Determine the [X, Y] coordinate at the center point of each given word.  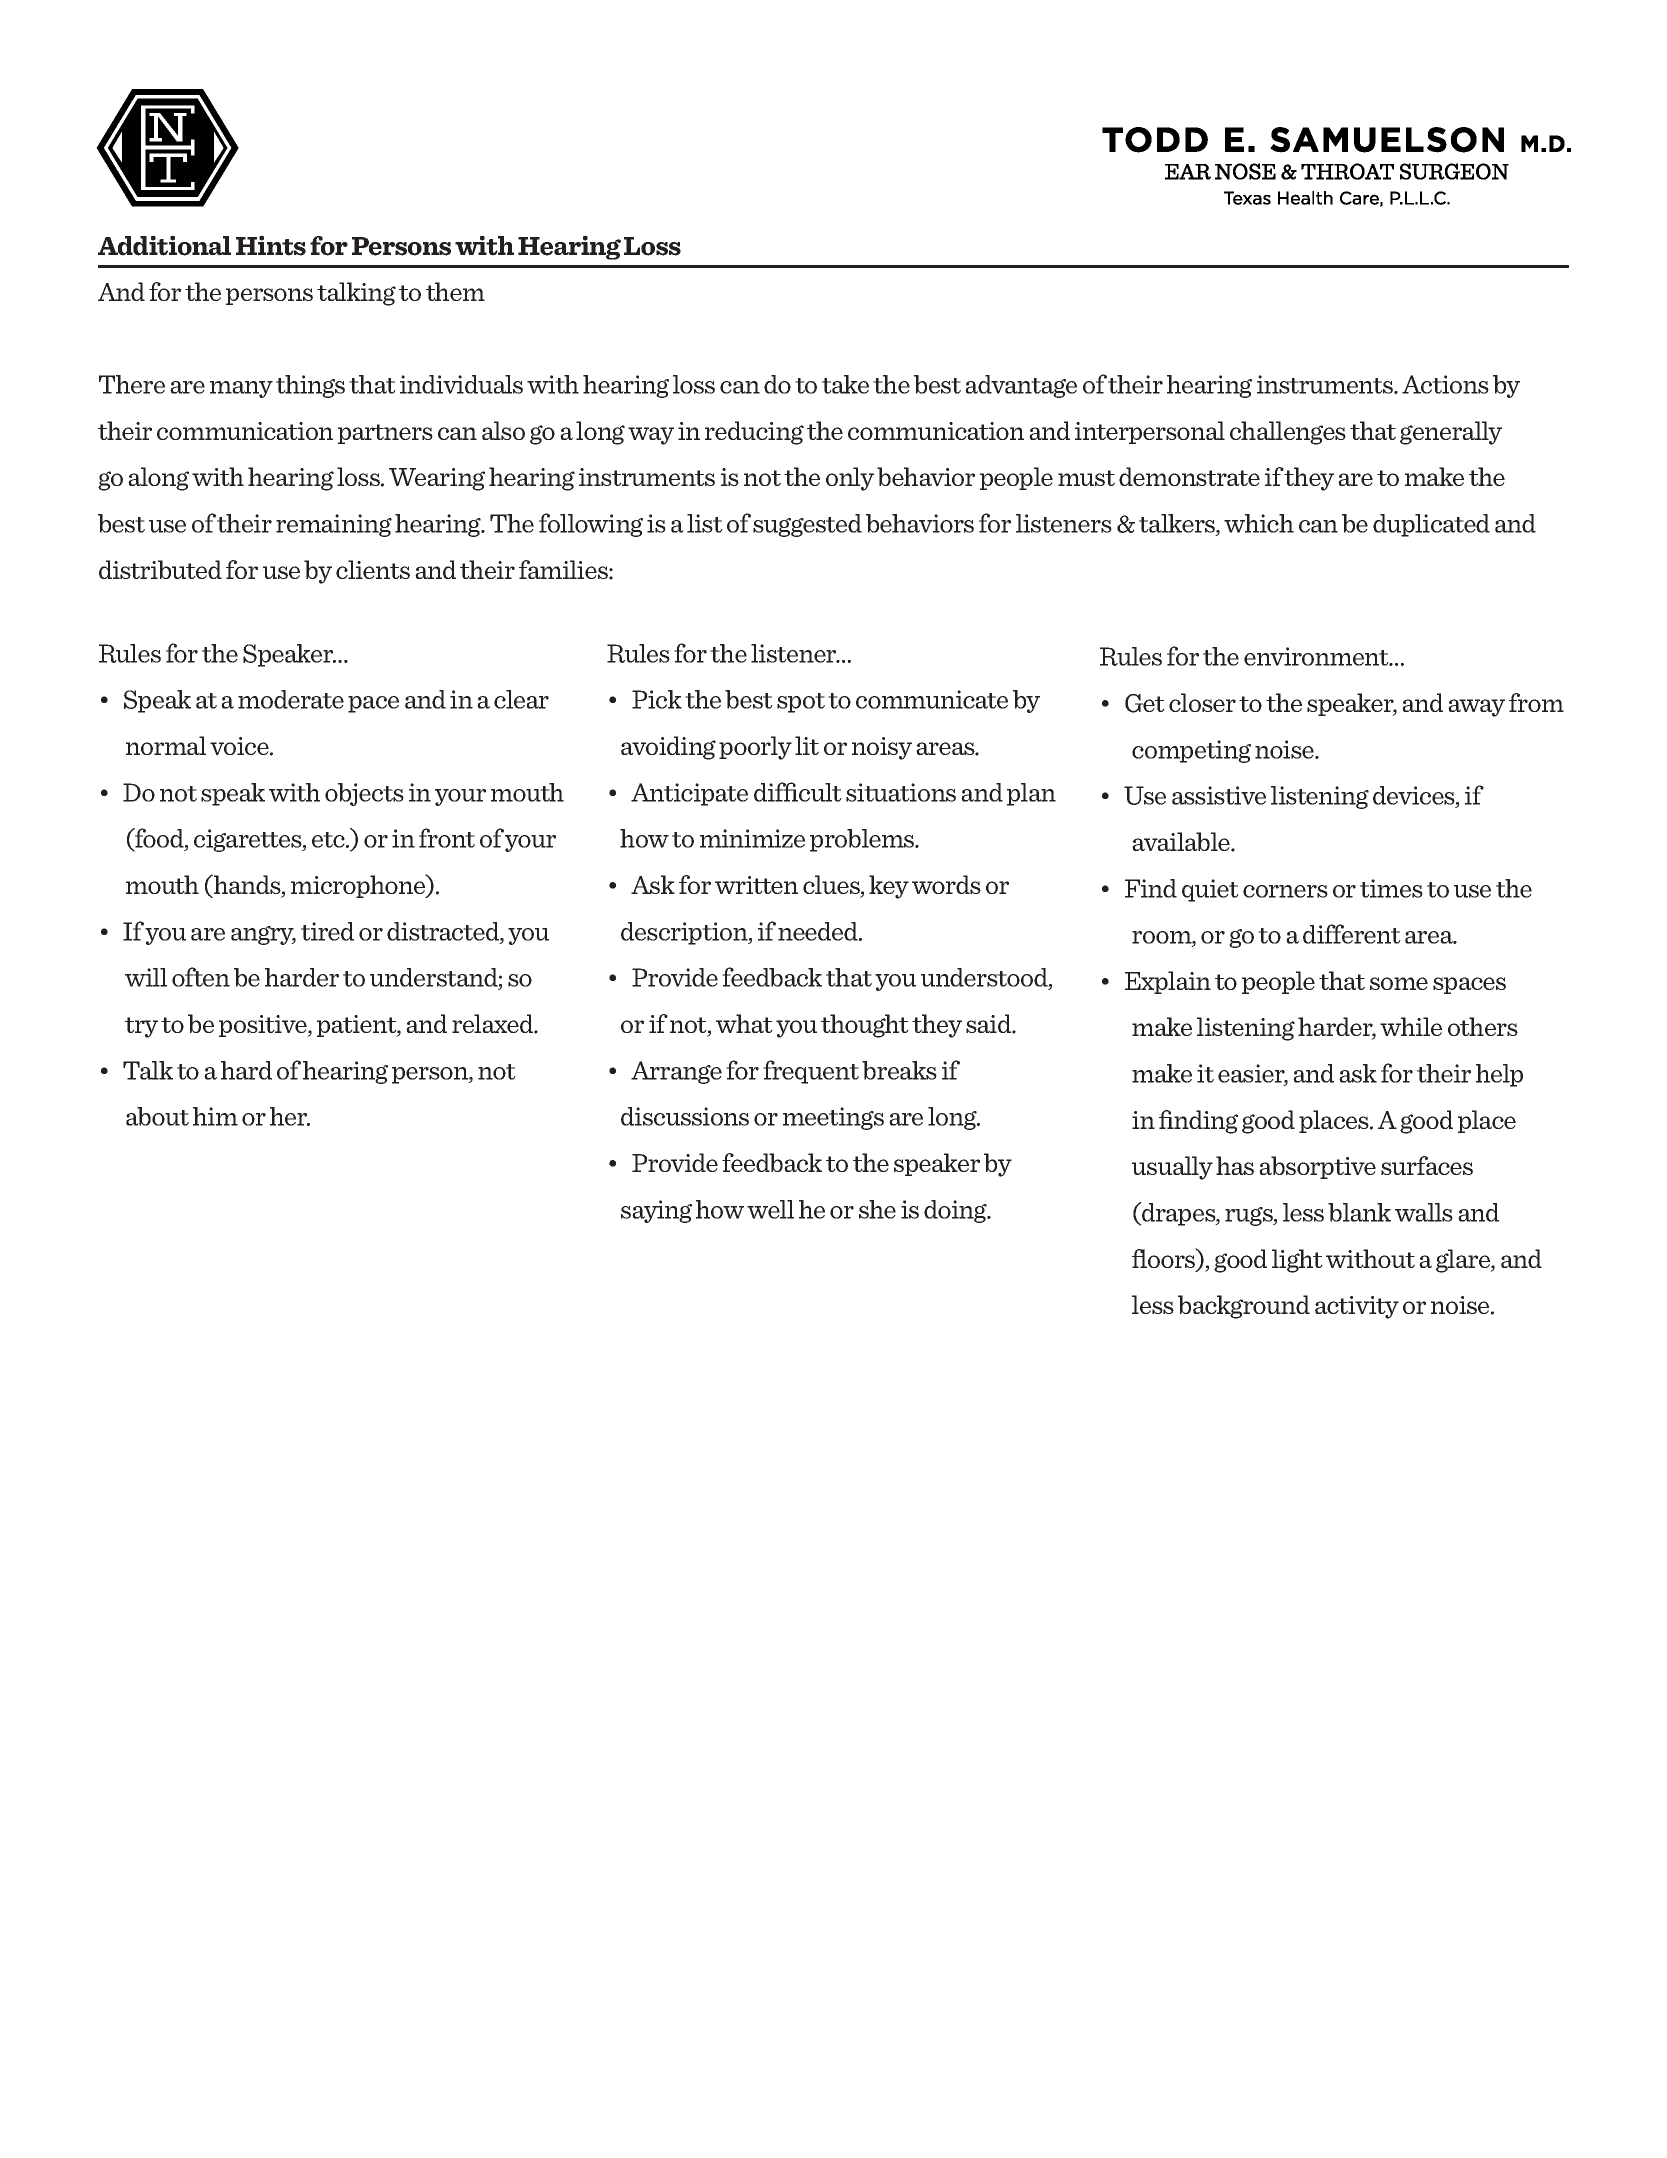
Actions [1445, 384]
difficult [798, 792]
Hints [271, 245]
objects [364, 794]
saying [656, 1211]
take [845, 384]
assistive [1219, 795]
